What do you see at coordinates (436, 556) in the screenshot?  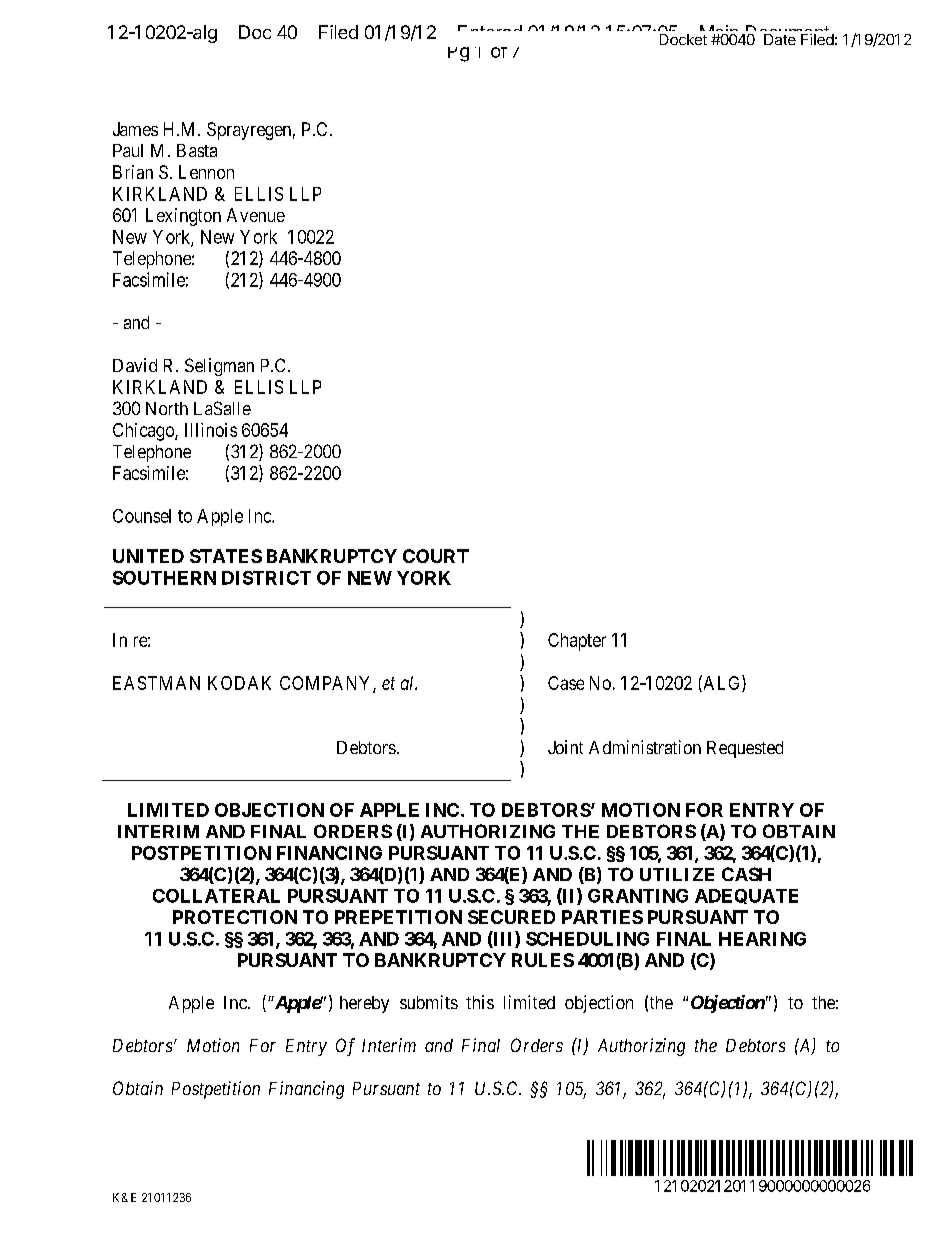 I see `COURT` at bounding box center [436, 556].
